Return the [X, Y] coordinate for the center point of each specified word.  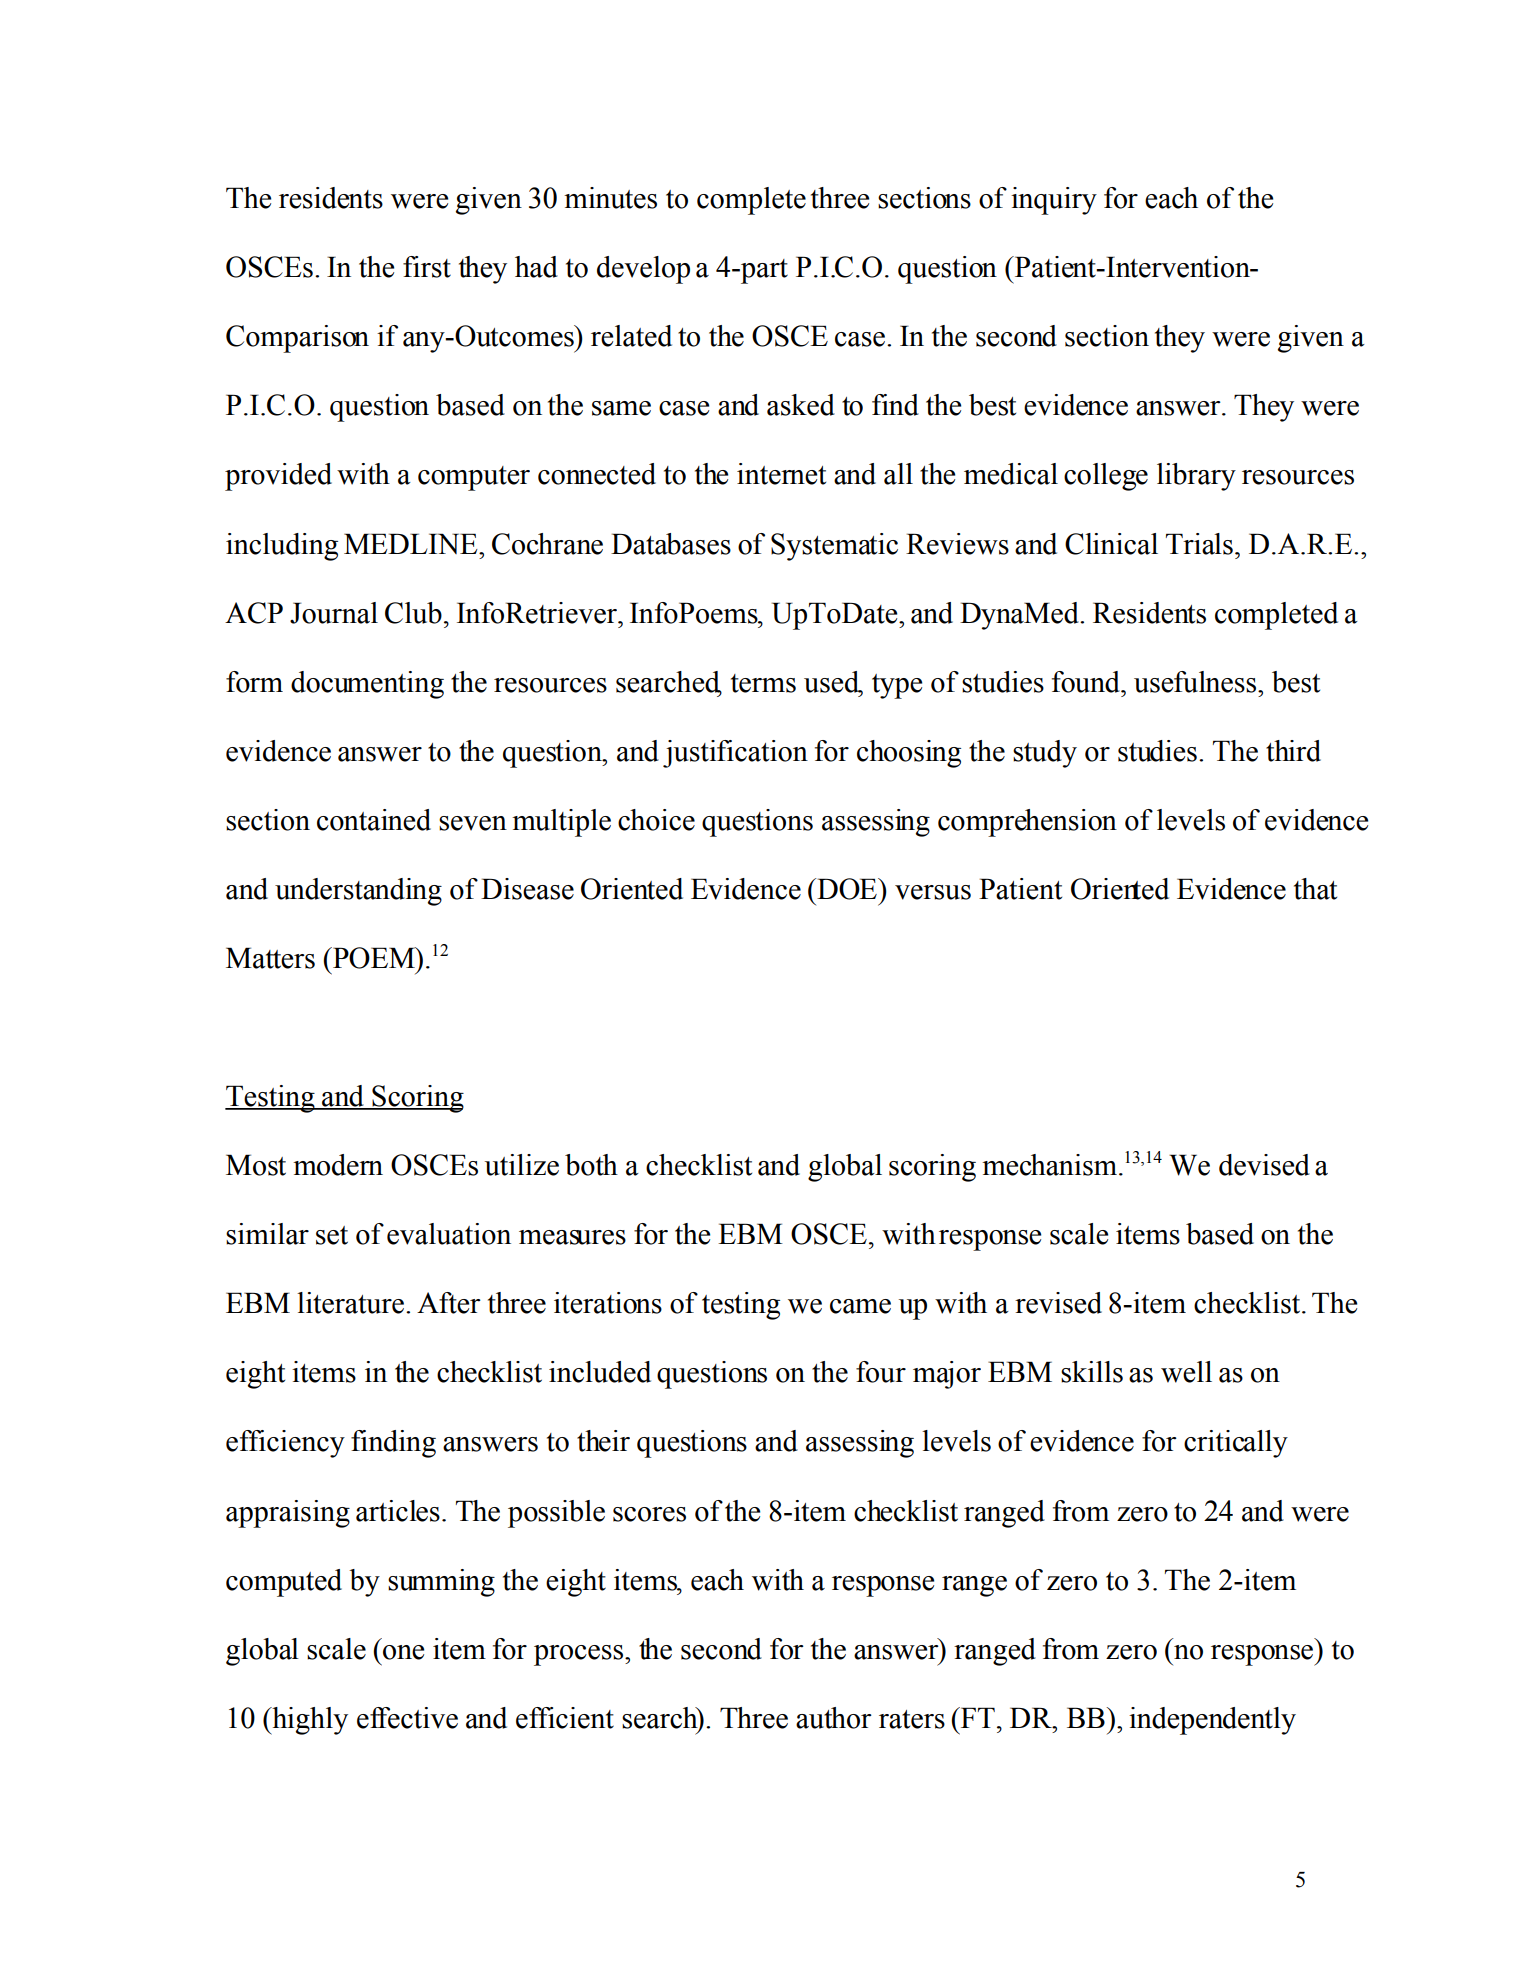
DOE [847, 889]
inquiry [1054, 201]
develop [643, 270]
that [1315, 889]
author [834, 1718]
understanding [358, 892]
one [403, 1652]
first [427, 267]
